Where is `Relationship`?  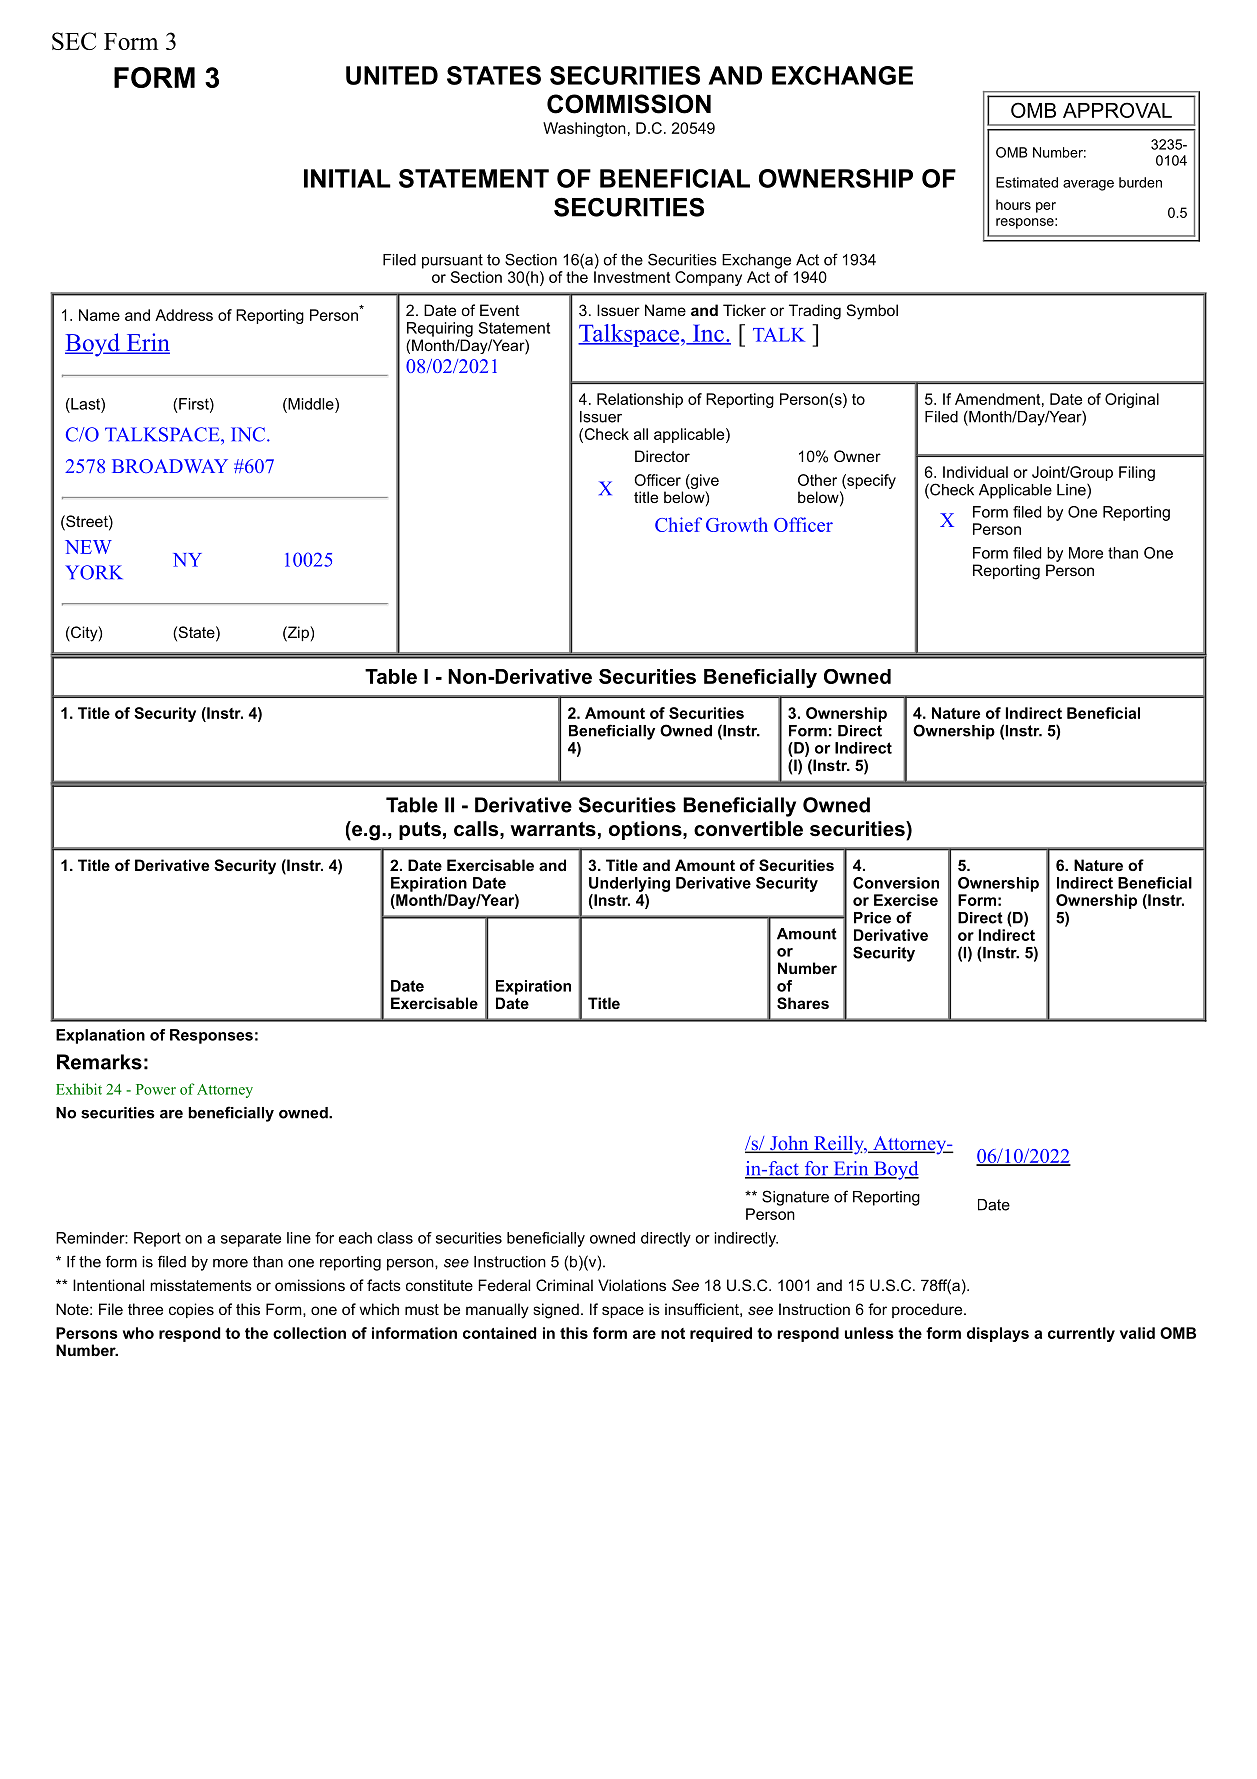
Relationship is located at coordinates (640, 400).
